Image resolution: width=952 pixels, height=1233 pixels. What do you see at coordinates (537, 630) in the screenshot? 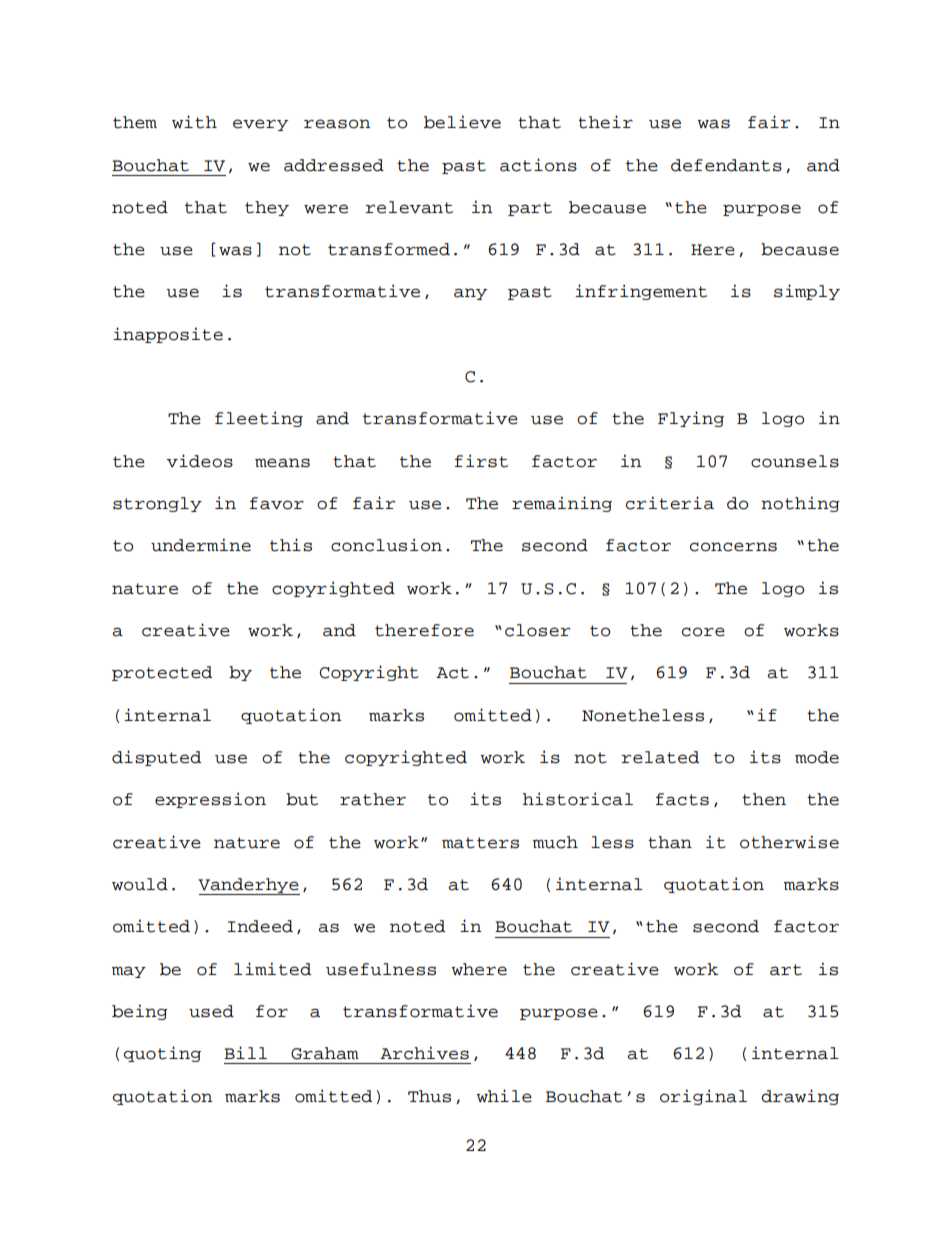
I see `closer` at bounding box center [537, 630].
